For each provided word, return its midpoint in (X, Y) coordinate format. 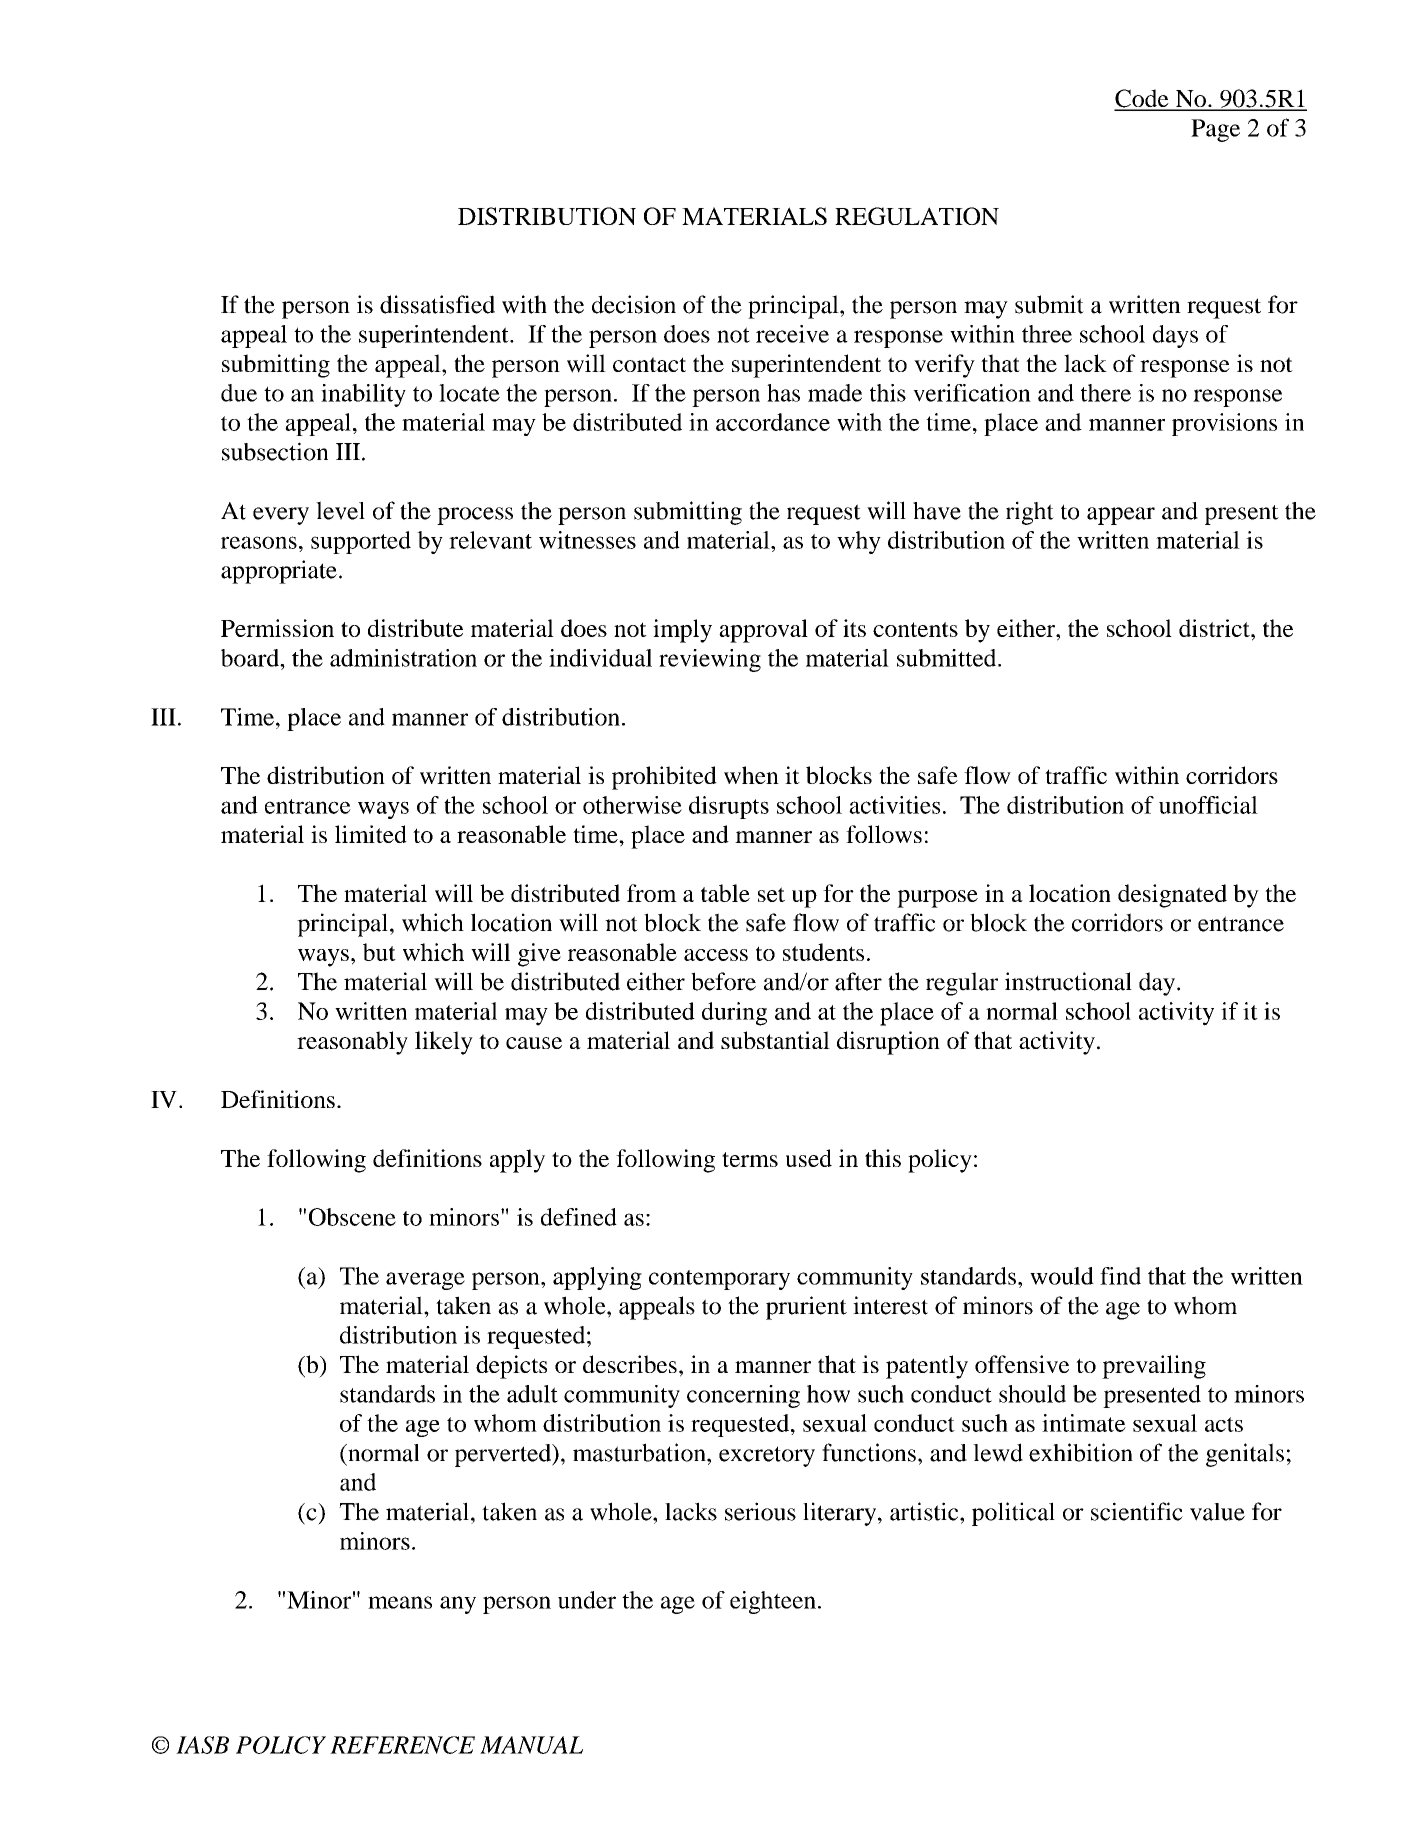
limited (371, 834)
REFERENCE (402, 1745)
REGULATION (917, 216)
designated (1172, 896)
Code (1142, 99)
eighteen (773, 1602)
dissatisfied (437, 304)
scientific (1137, 1511)
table (725, 893)
